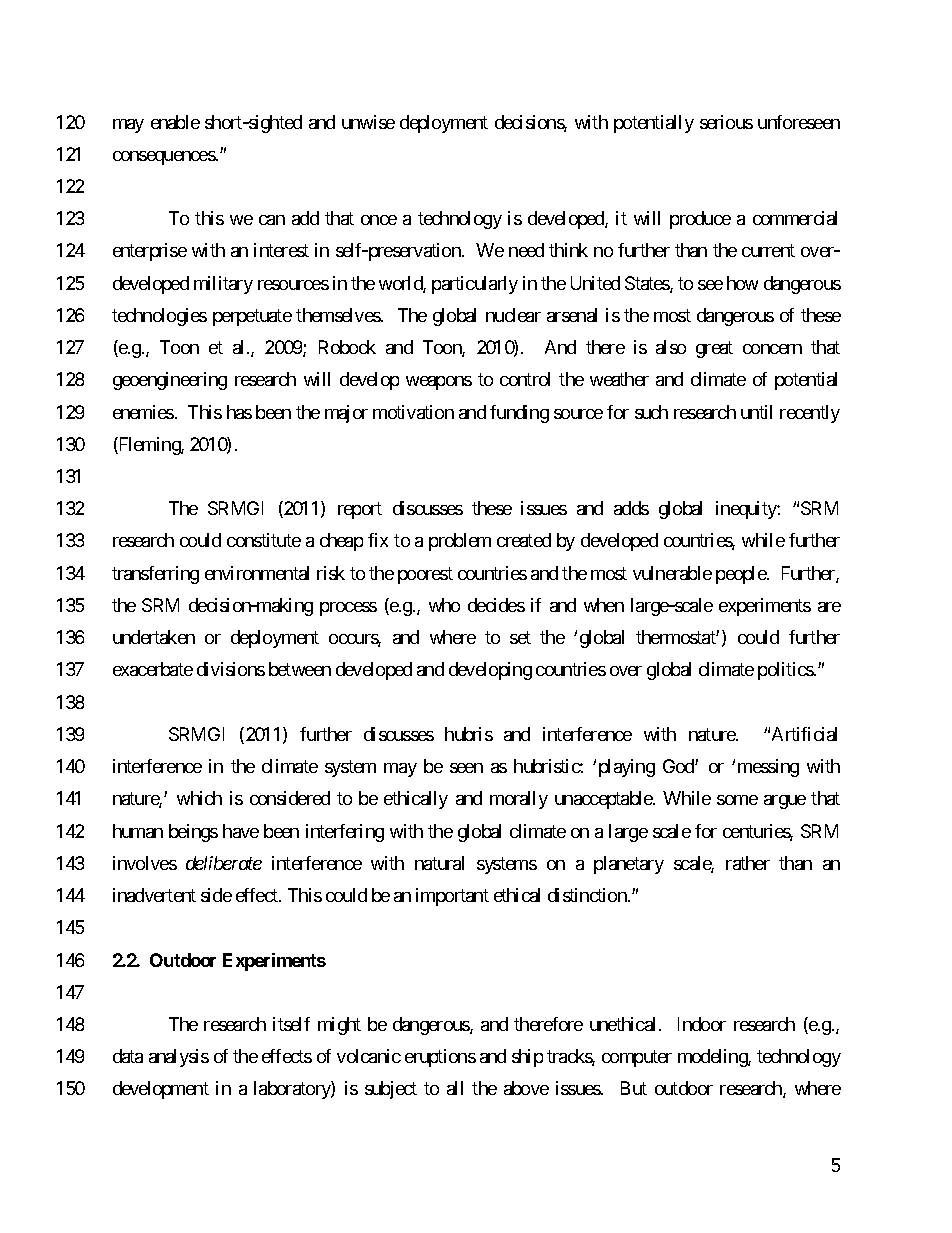  I want to click on eruptions, so click(440, 1058).
